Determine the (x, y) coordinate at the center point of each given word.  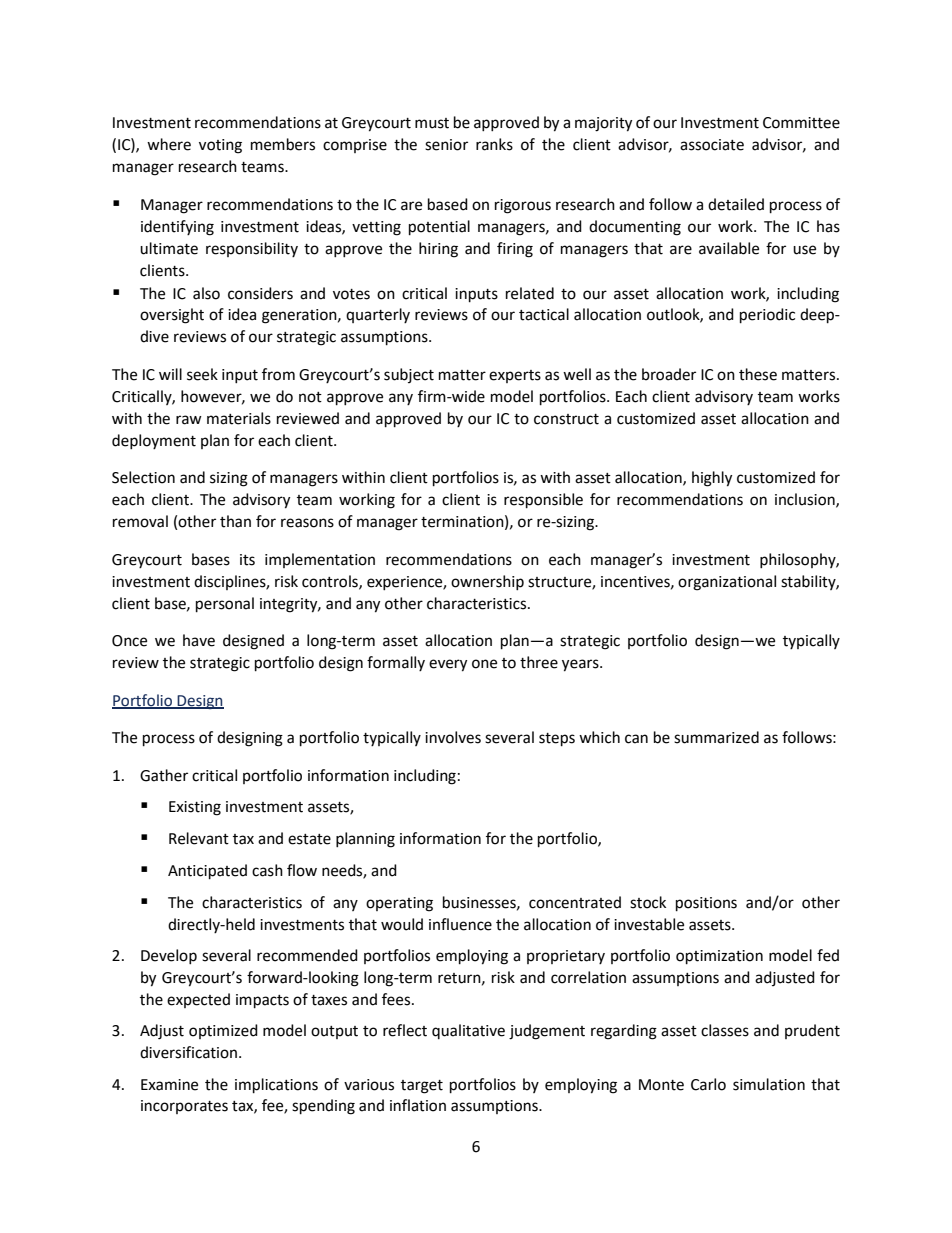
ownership (487, 582)
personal (225, 605)
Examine (169, 1085)
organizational (727, 583)
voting (220, 146)
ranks (494, 144)
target (422, 1087)
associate (712, 145)
